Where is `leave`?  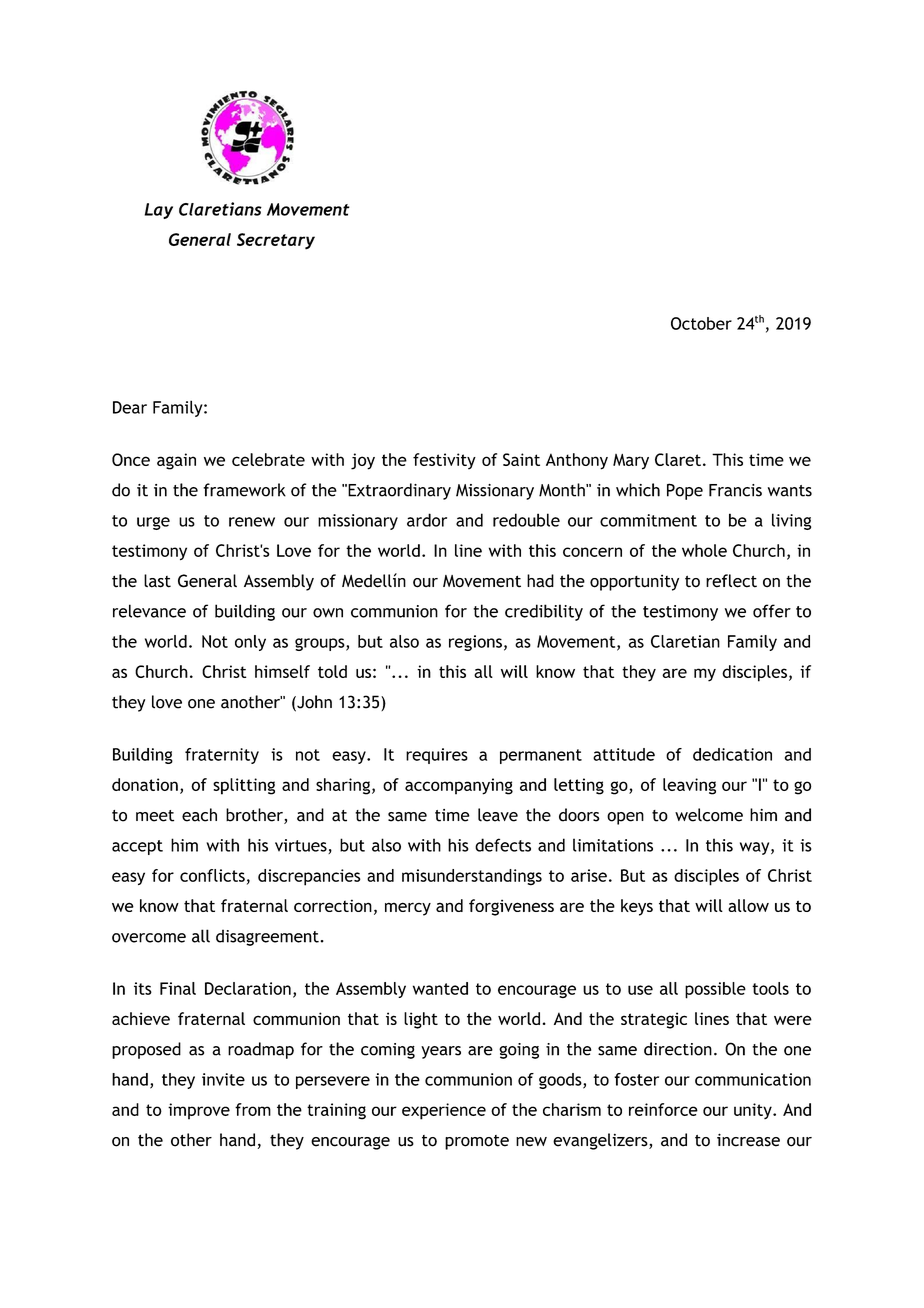 leave is located at coordinates (498, 815).
